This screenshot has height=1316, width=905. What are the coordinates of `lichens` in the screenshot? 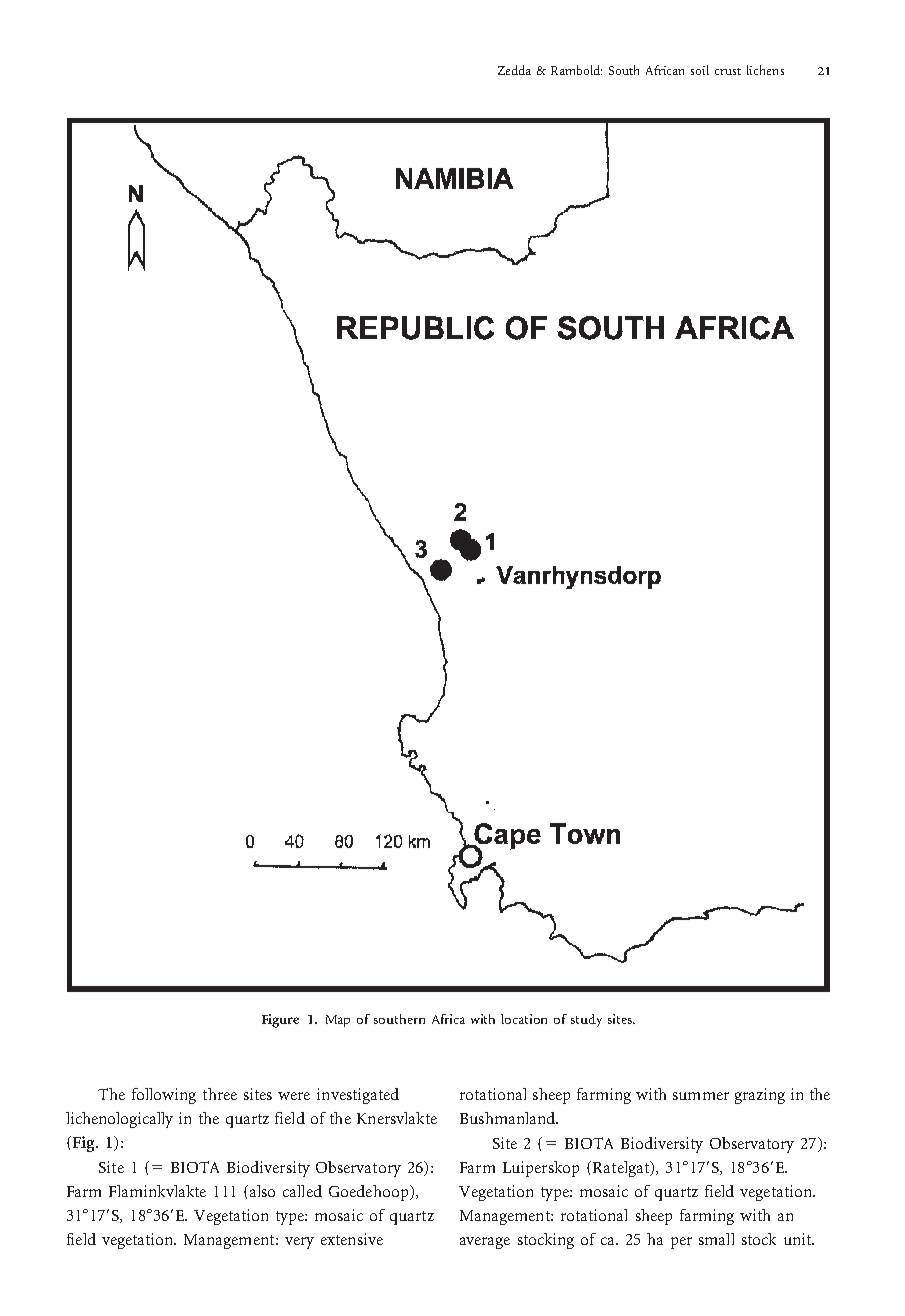 It's located at (765, 70).
